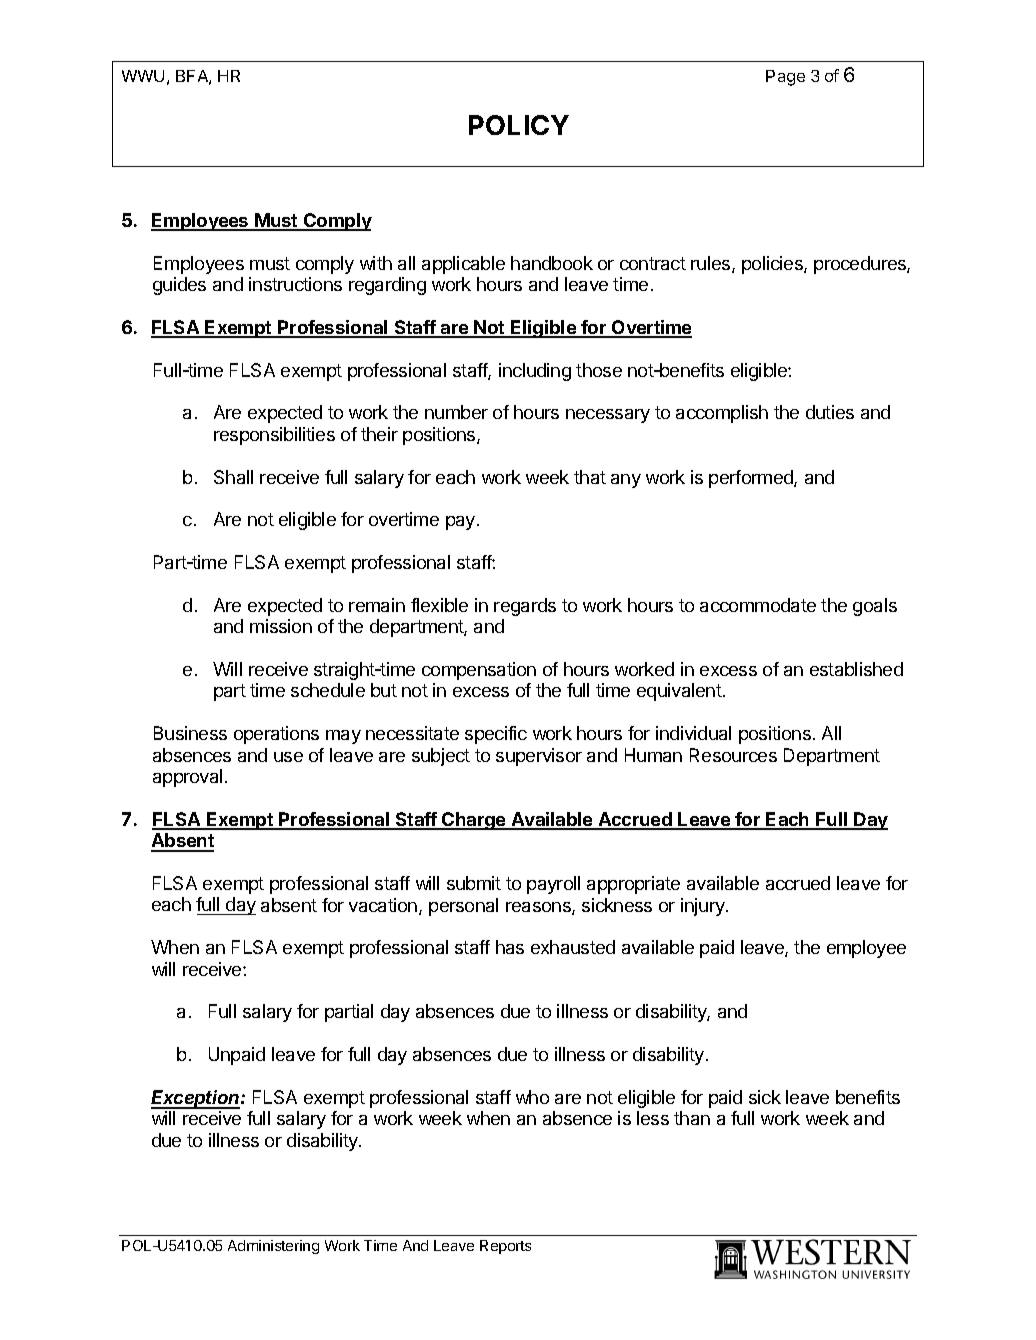  What do you see at coordinates (785, 78) in the page?
I see `Page` at bounding box center [785, 78].
